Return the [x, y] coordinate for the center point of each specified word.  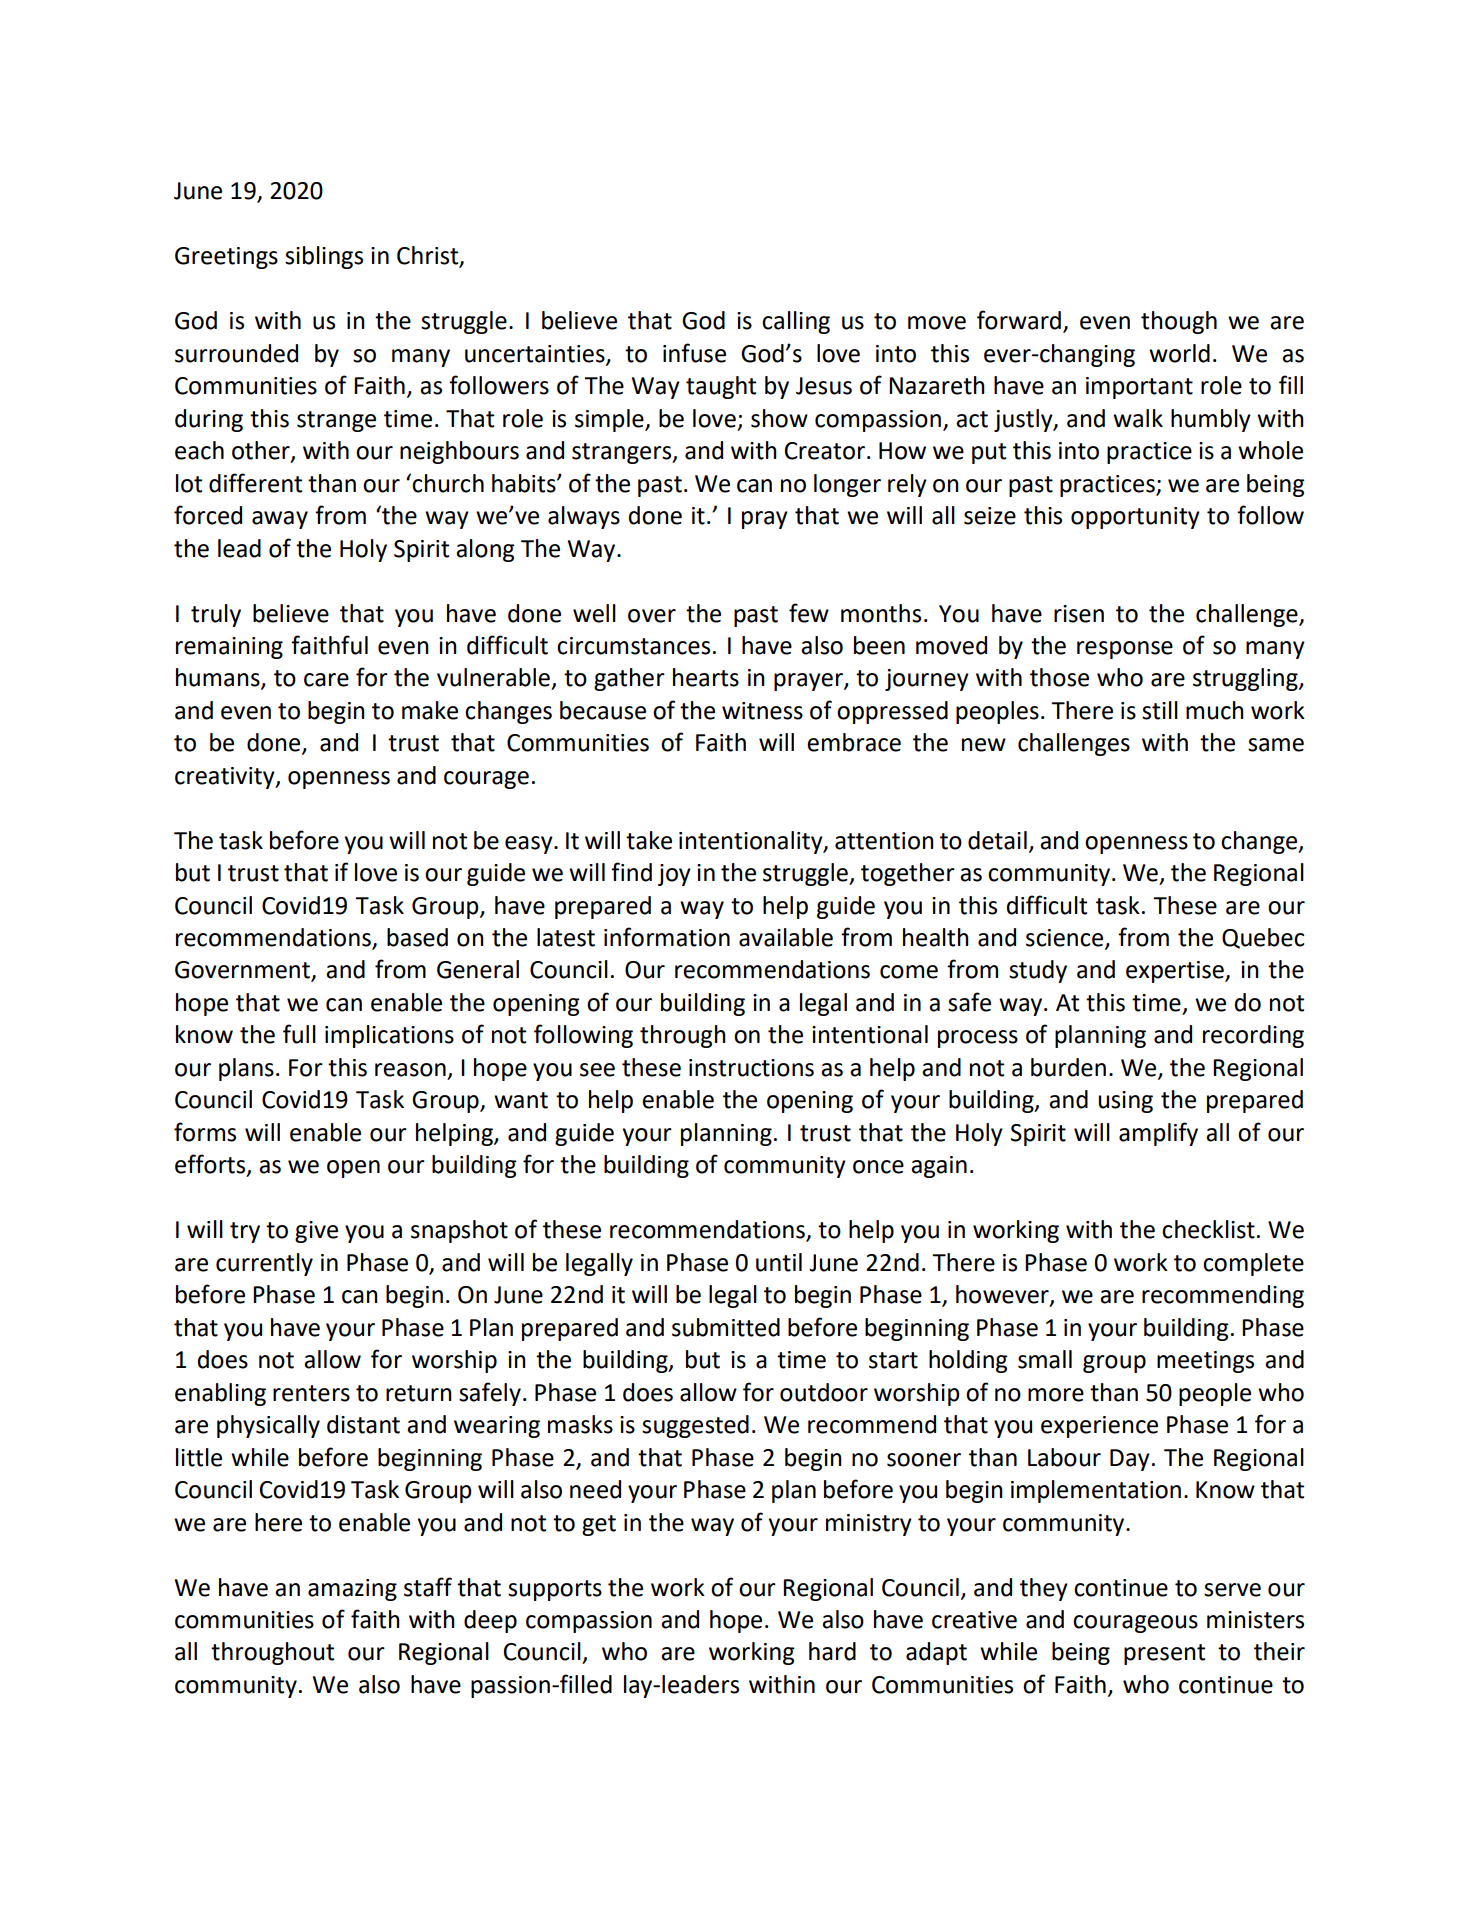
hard [832, 1651]
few [809, 613]
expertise [1176, 972]
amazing [352, 1590]
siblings [324, 257]
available [786, 937]
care [326, 680]
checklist [1208, 1229]
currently [264, 1264]
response [1125, 650]
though [1179, 322]
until [779, 1262]
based [417, 937]
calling [796, 322]
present [1164, 1654]
